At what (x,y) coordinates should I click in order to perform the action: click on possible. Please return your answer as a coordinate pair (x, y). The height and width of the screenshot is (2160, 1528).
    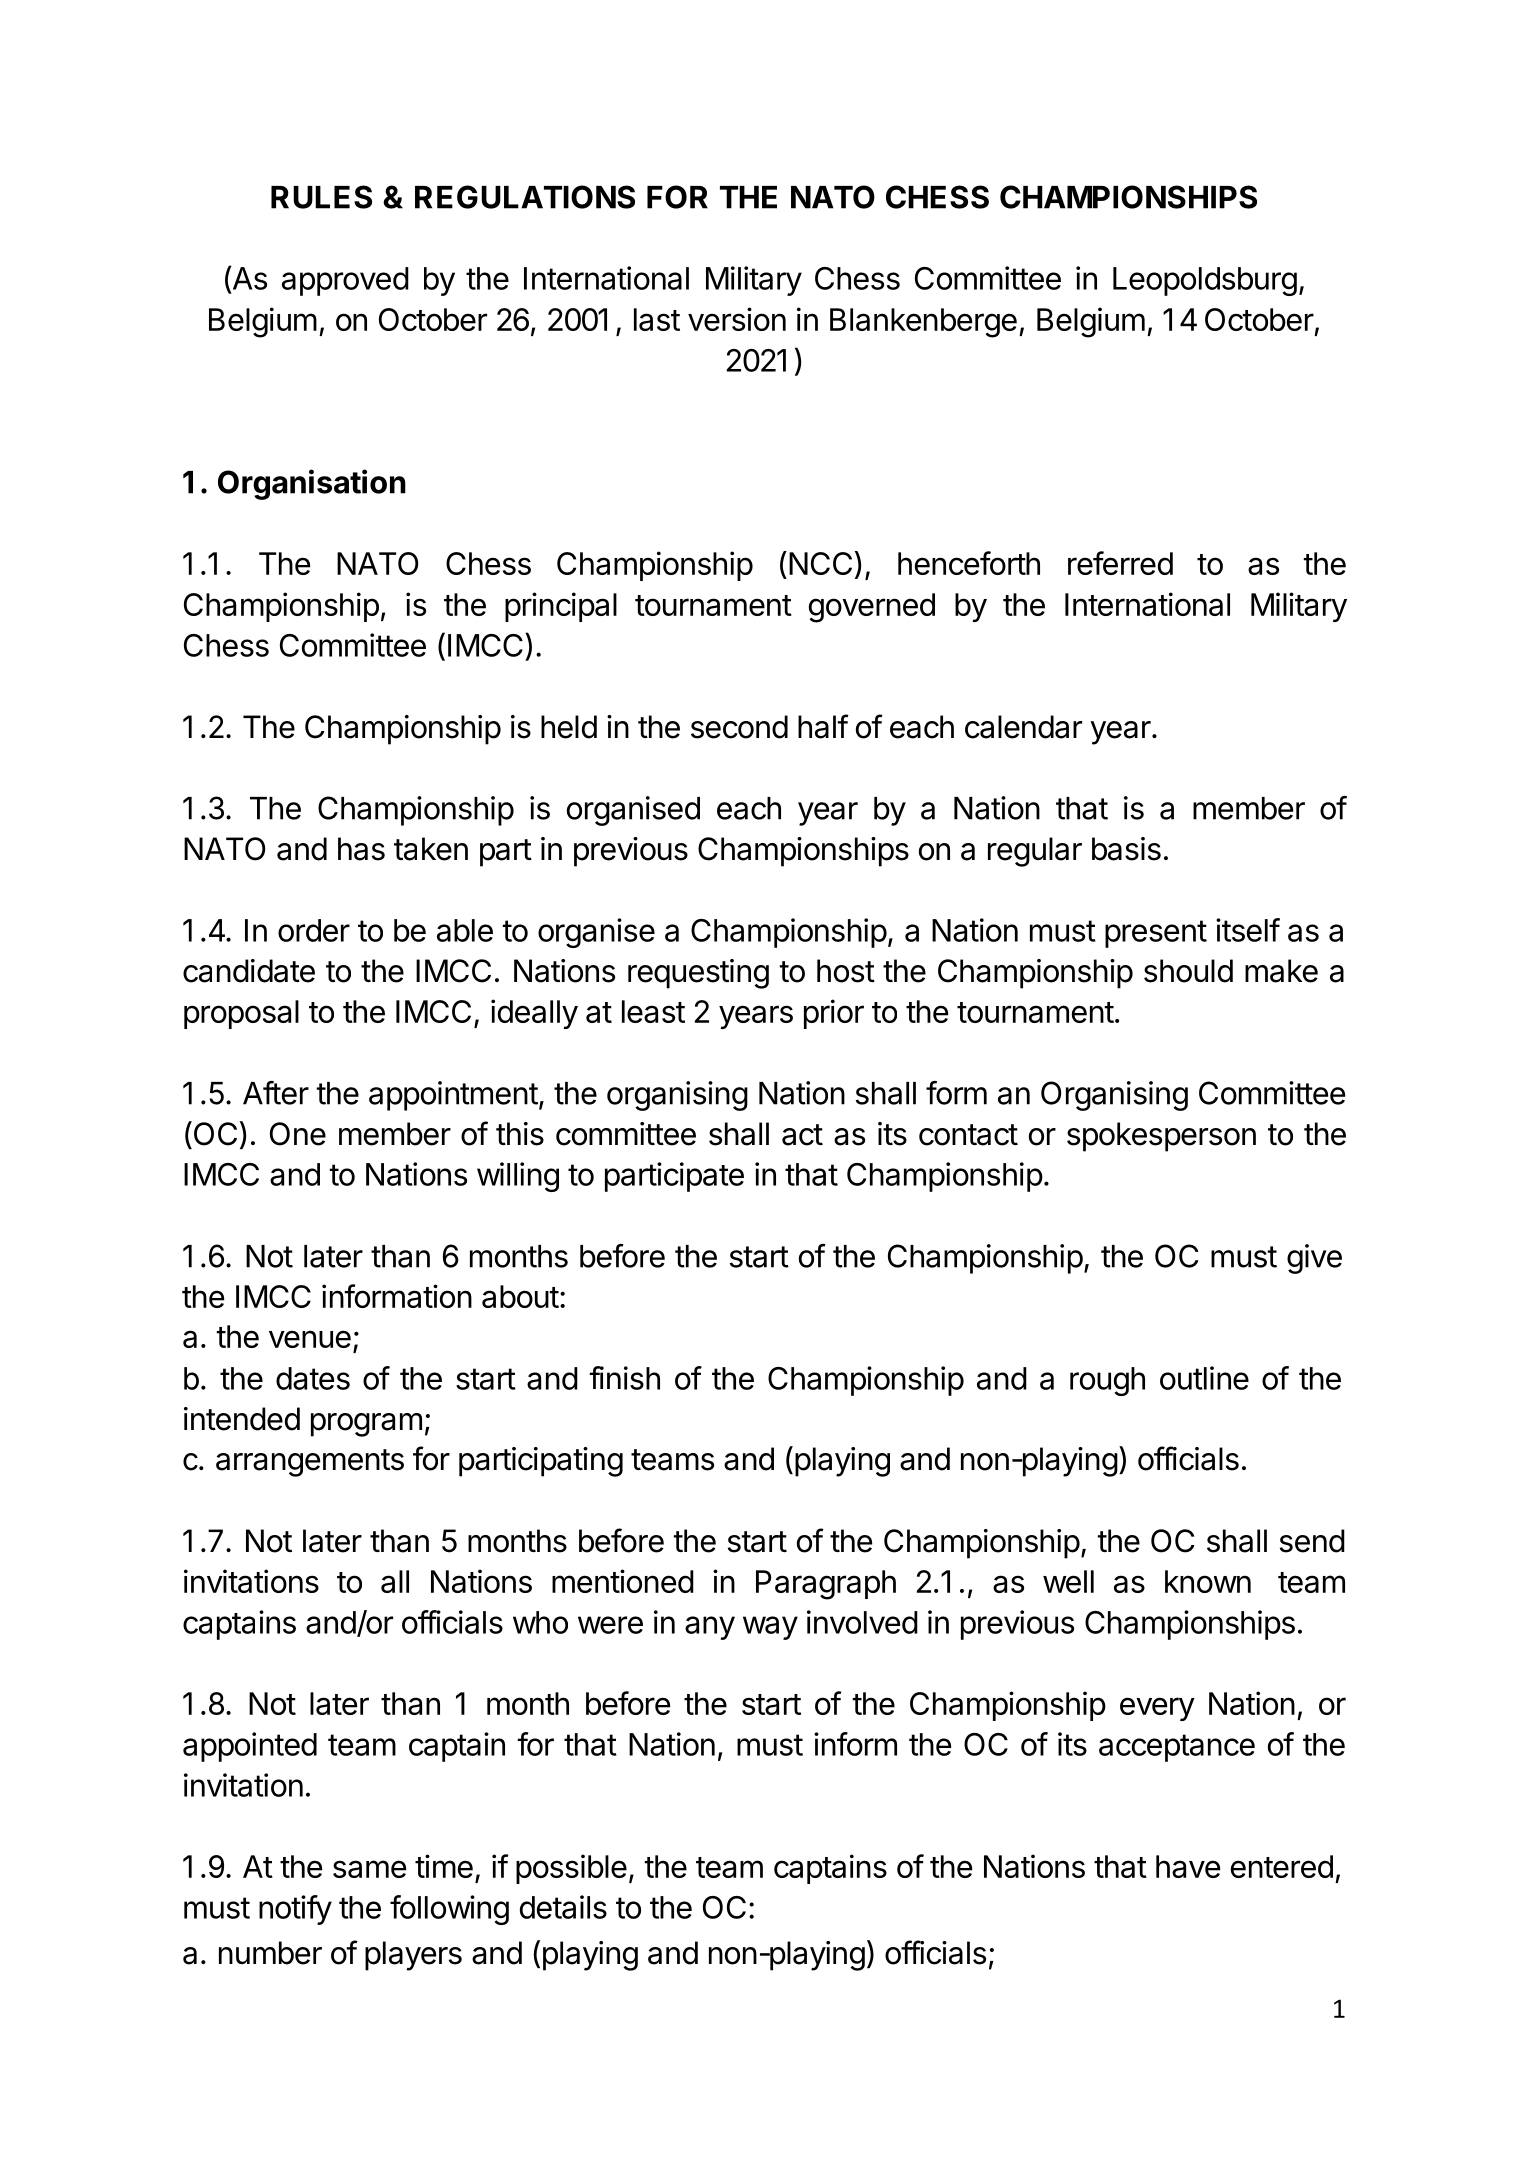
    Looking at the image, I should click on (571, 1869).
